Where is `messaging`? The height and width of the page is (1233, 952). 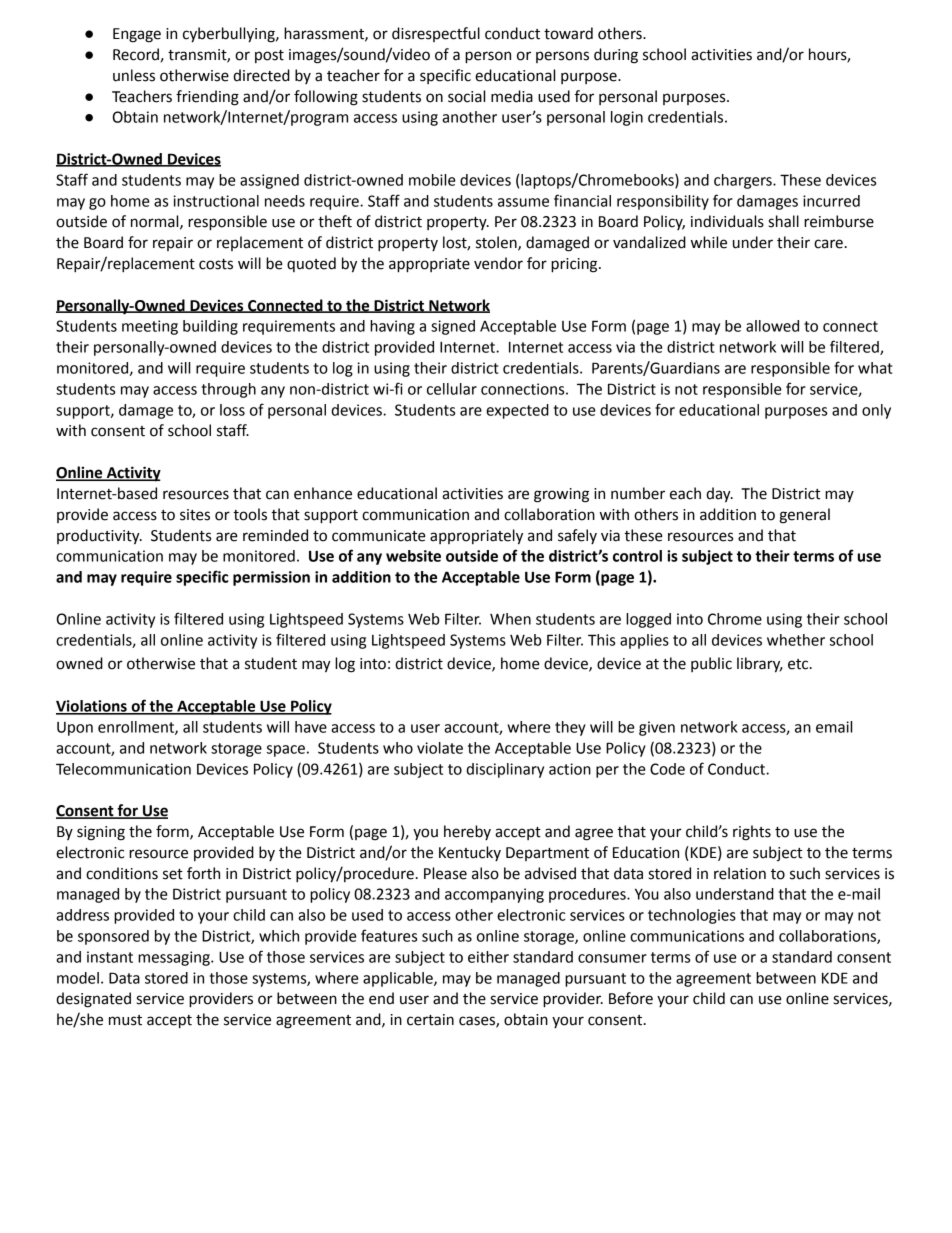
messaging is located at coordinates (175, 958).
